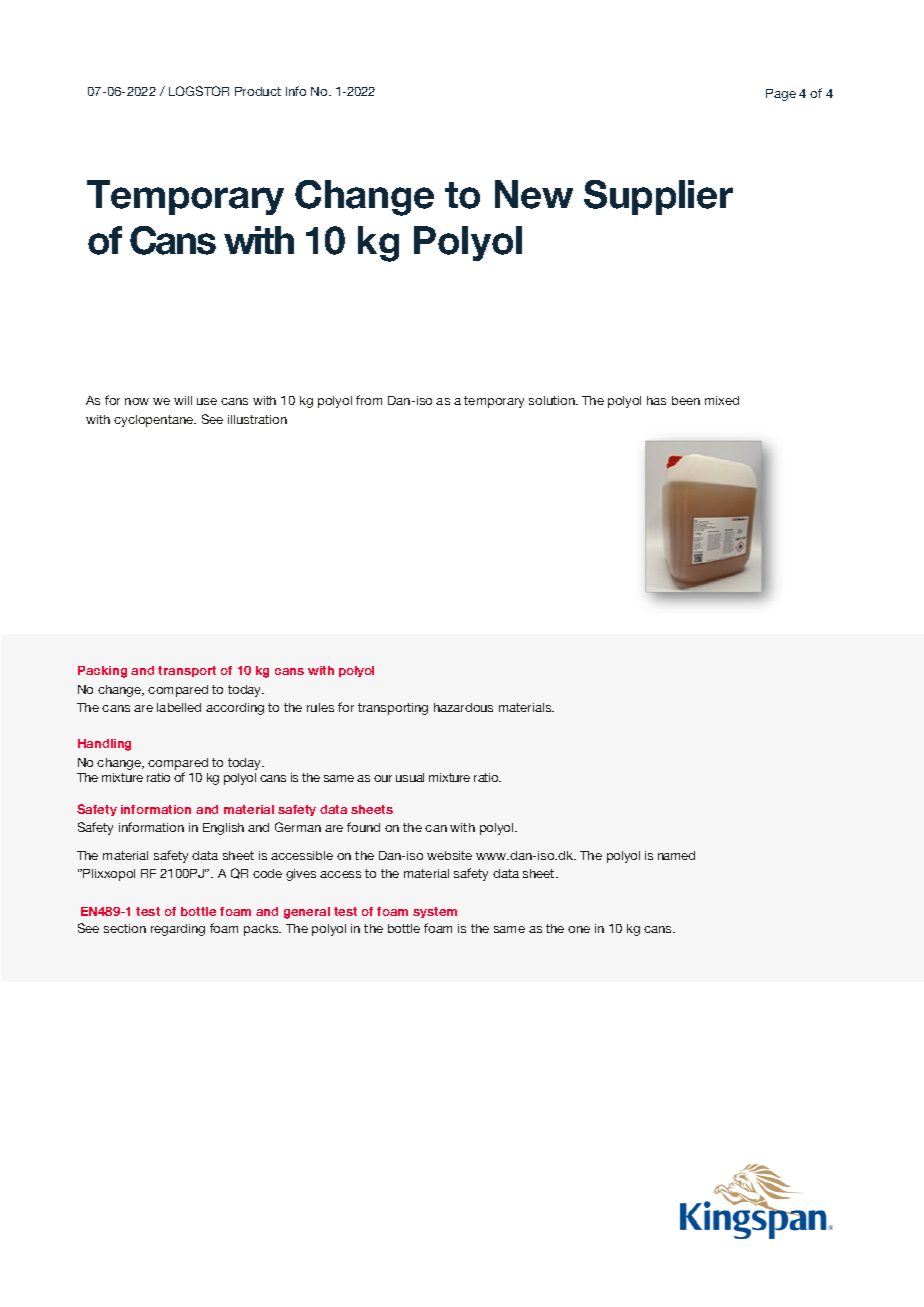  Describe the element at coordinates (207, 401) in the document. I see `use` at that location.
